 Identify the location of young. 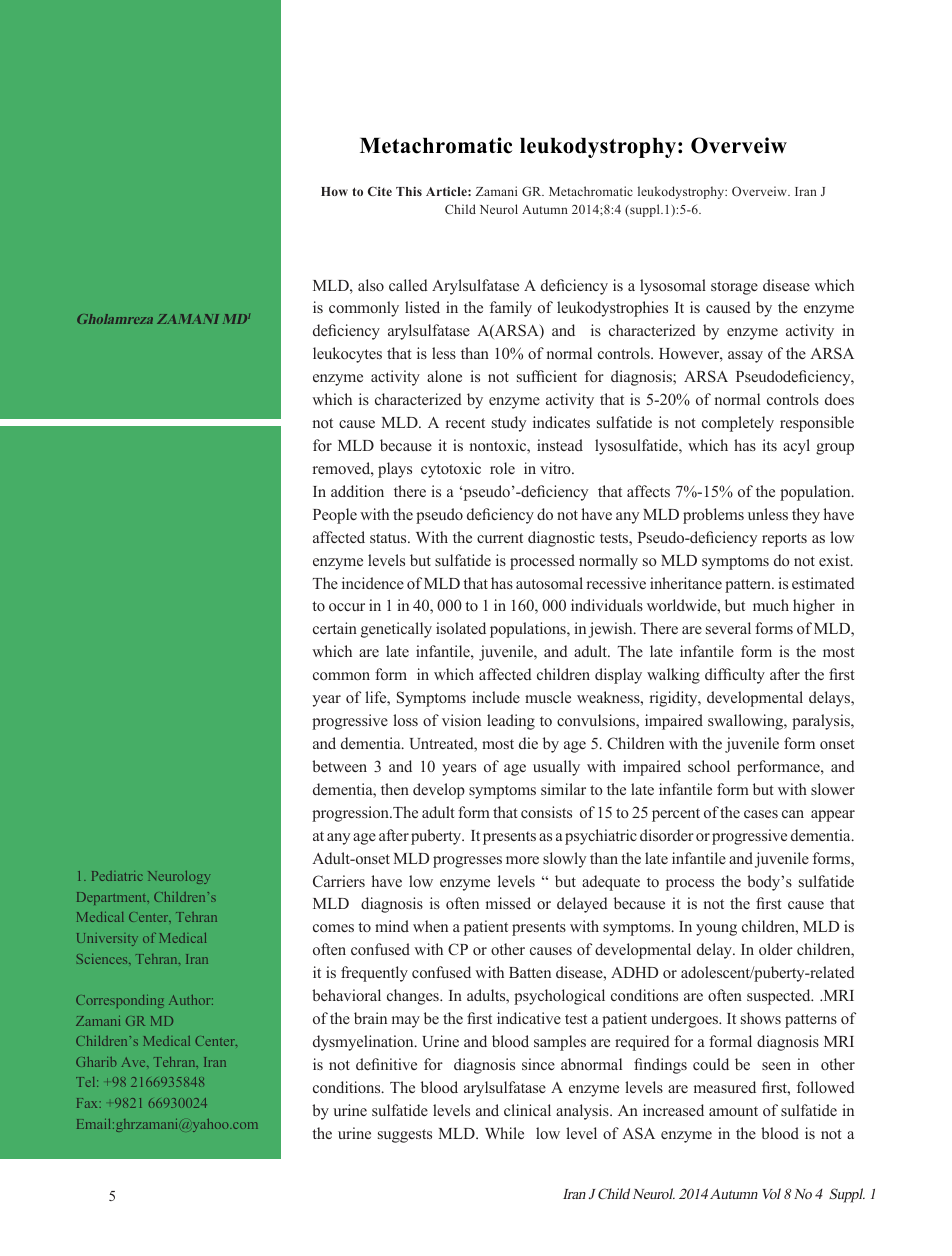
(716, 930).
